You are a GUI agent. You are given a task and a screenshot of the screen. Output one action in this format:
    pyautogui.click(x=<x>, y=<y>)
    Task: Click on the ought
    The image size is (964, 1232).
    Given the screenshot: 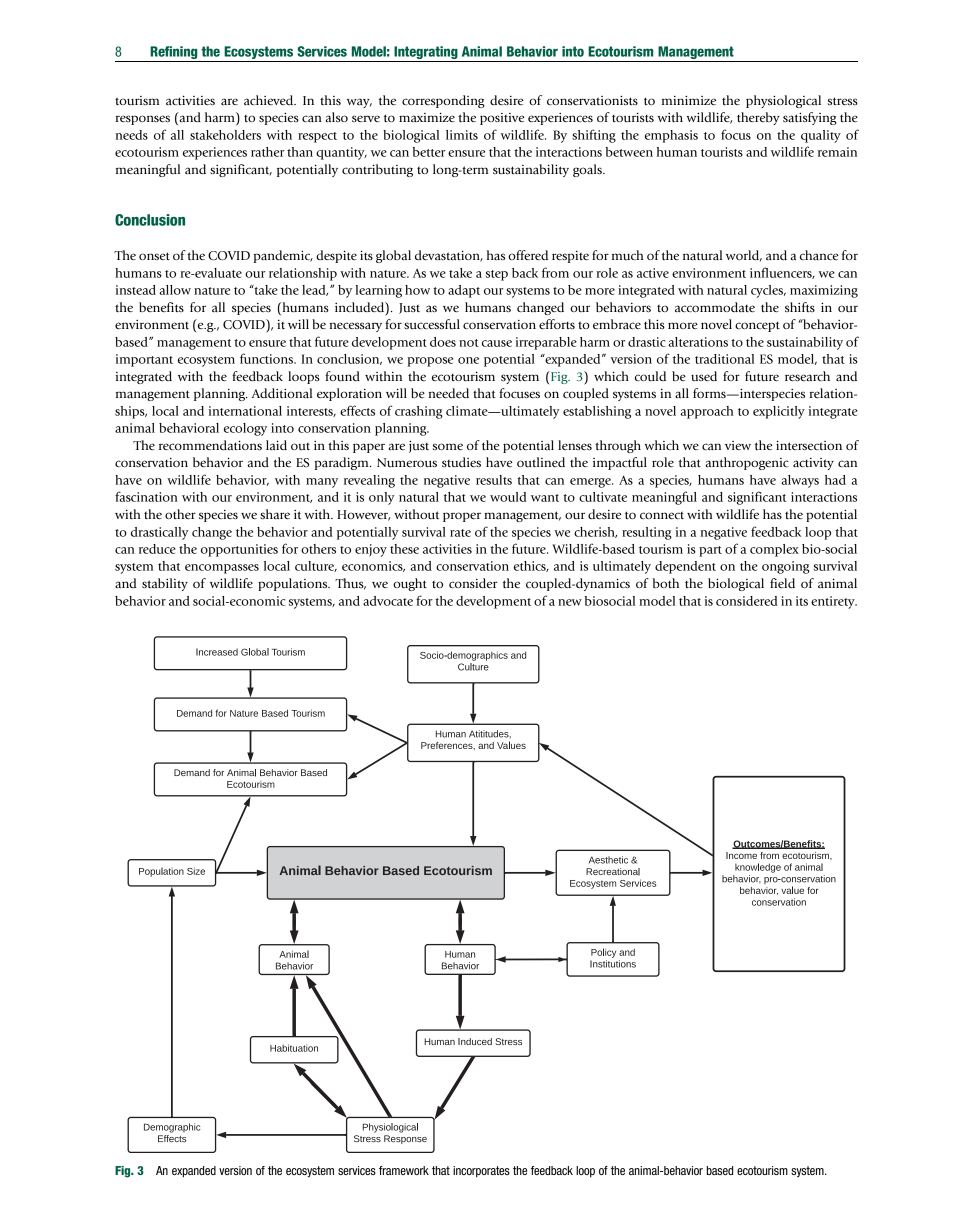 What is the action you would take?
    pyautogui.click(x=410, y=584)
